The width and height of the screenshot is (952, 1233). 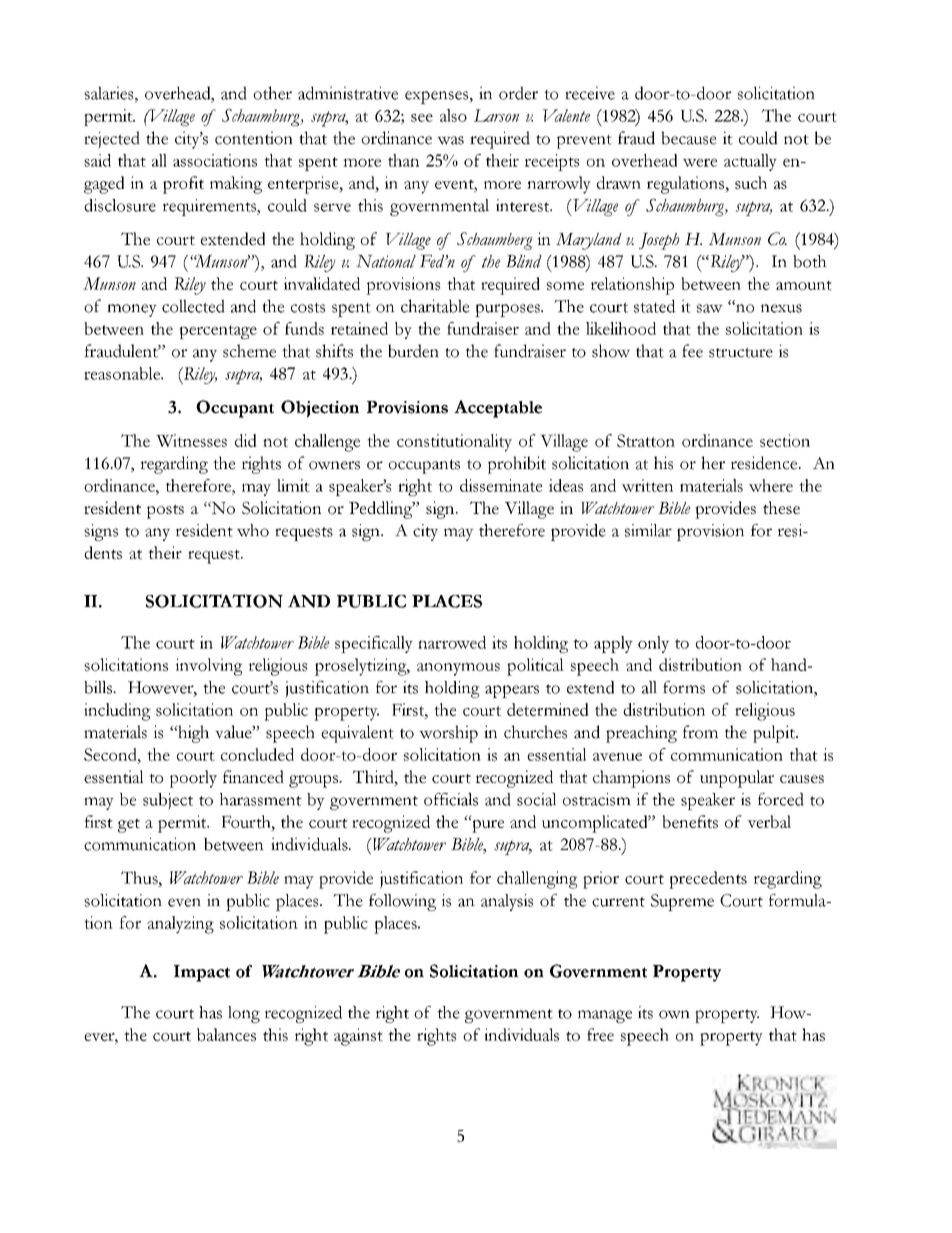 What do you see at coordinates (453, 115) in the screenshot?
I see `also` at bounding box center [453, 115].
